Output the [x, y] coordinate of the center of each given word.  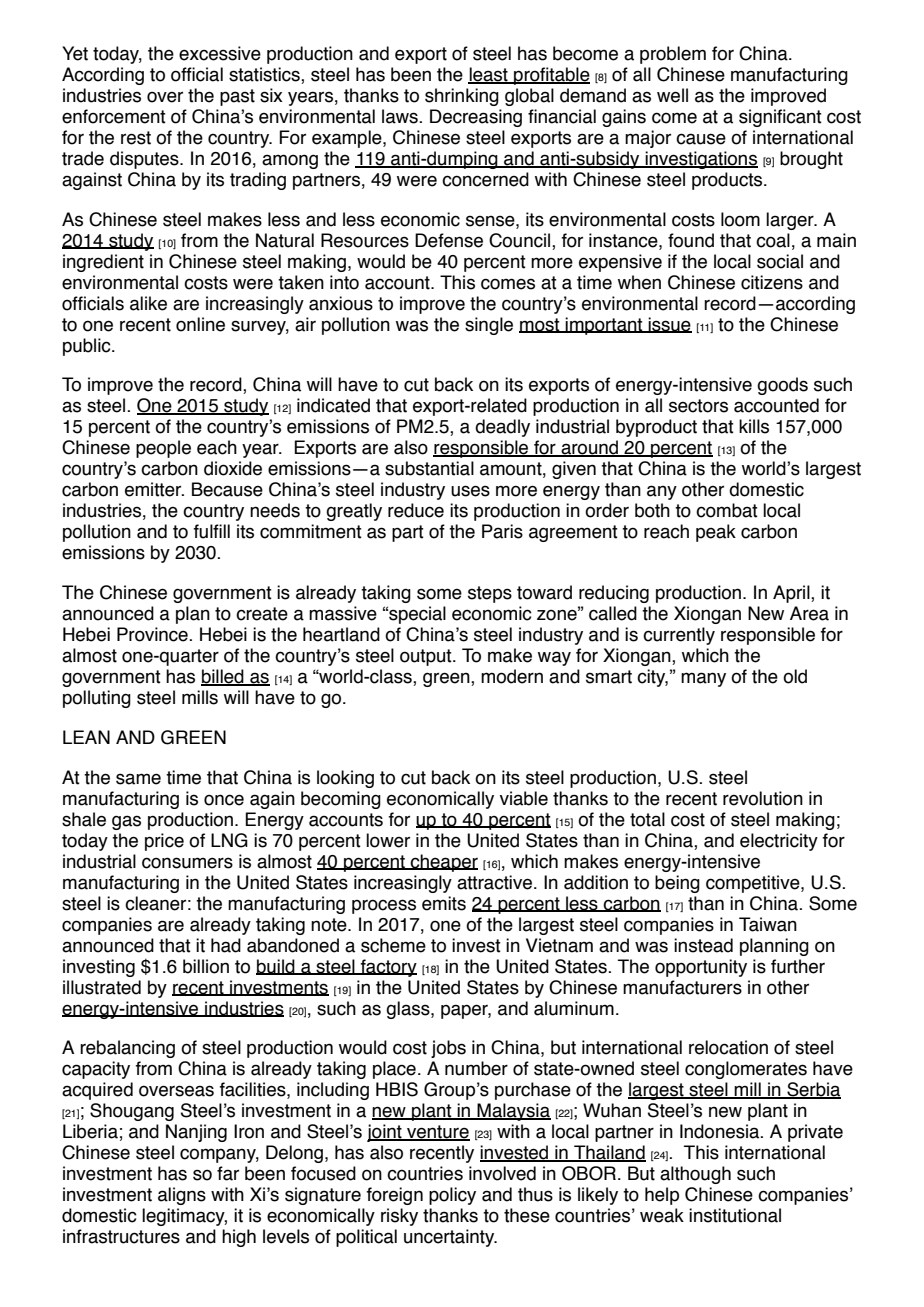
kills [754, 426]
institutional [735, 1215]
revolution [763, 798]
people [163, 449]
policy [452, 1196]
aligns [182, 1196]
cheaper [443, 863]
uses [470, 491]
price [164, 842]
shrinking [462, 97]
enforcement [114, 116]
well [672, 95]
